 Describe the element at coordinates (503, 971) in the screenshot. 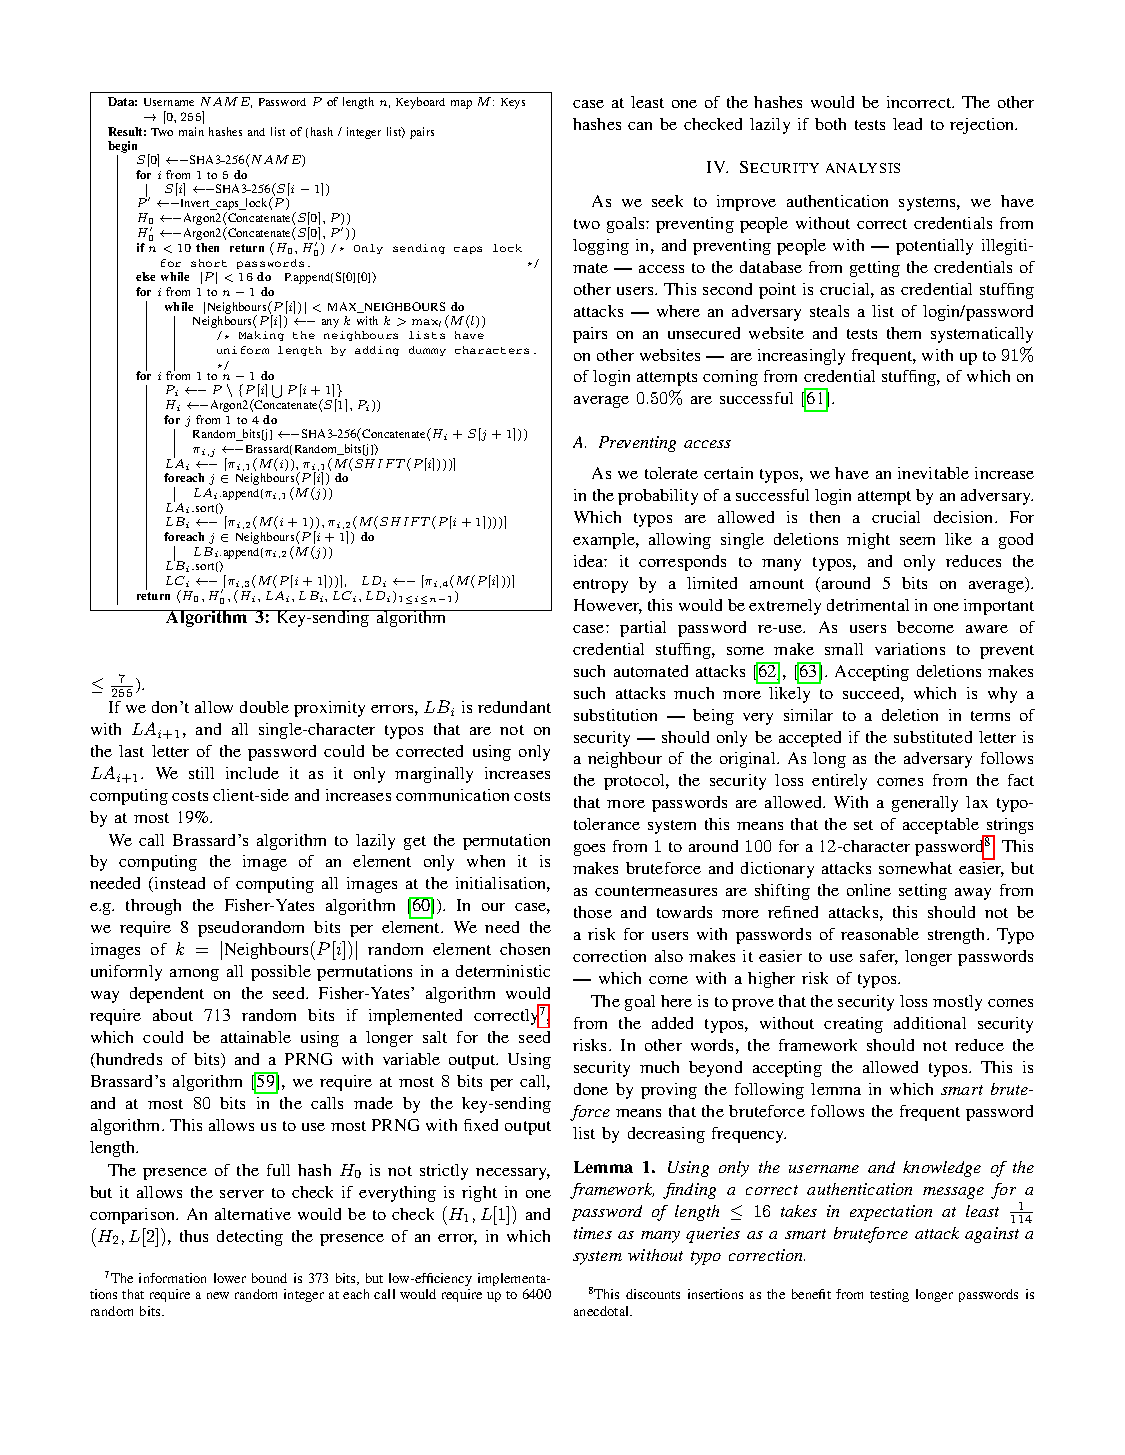

I see `deterministic` at that location.
